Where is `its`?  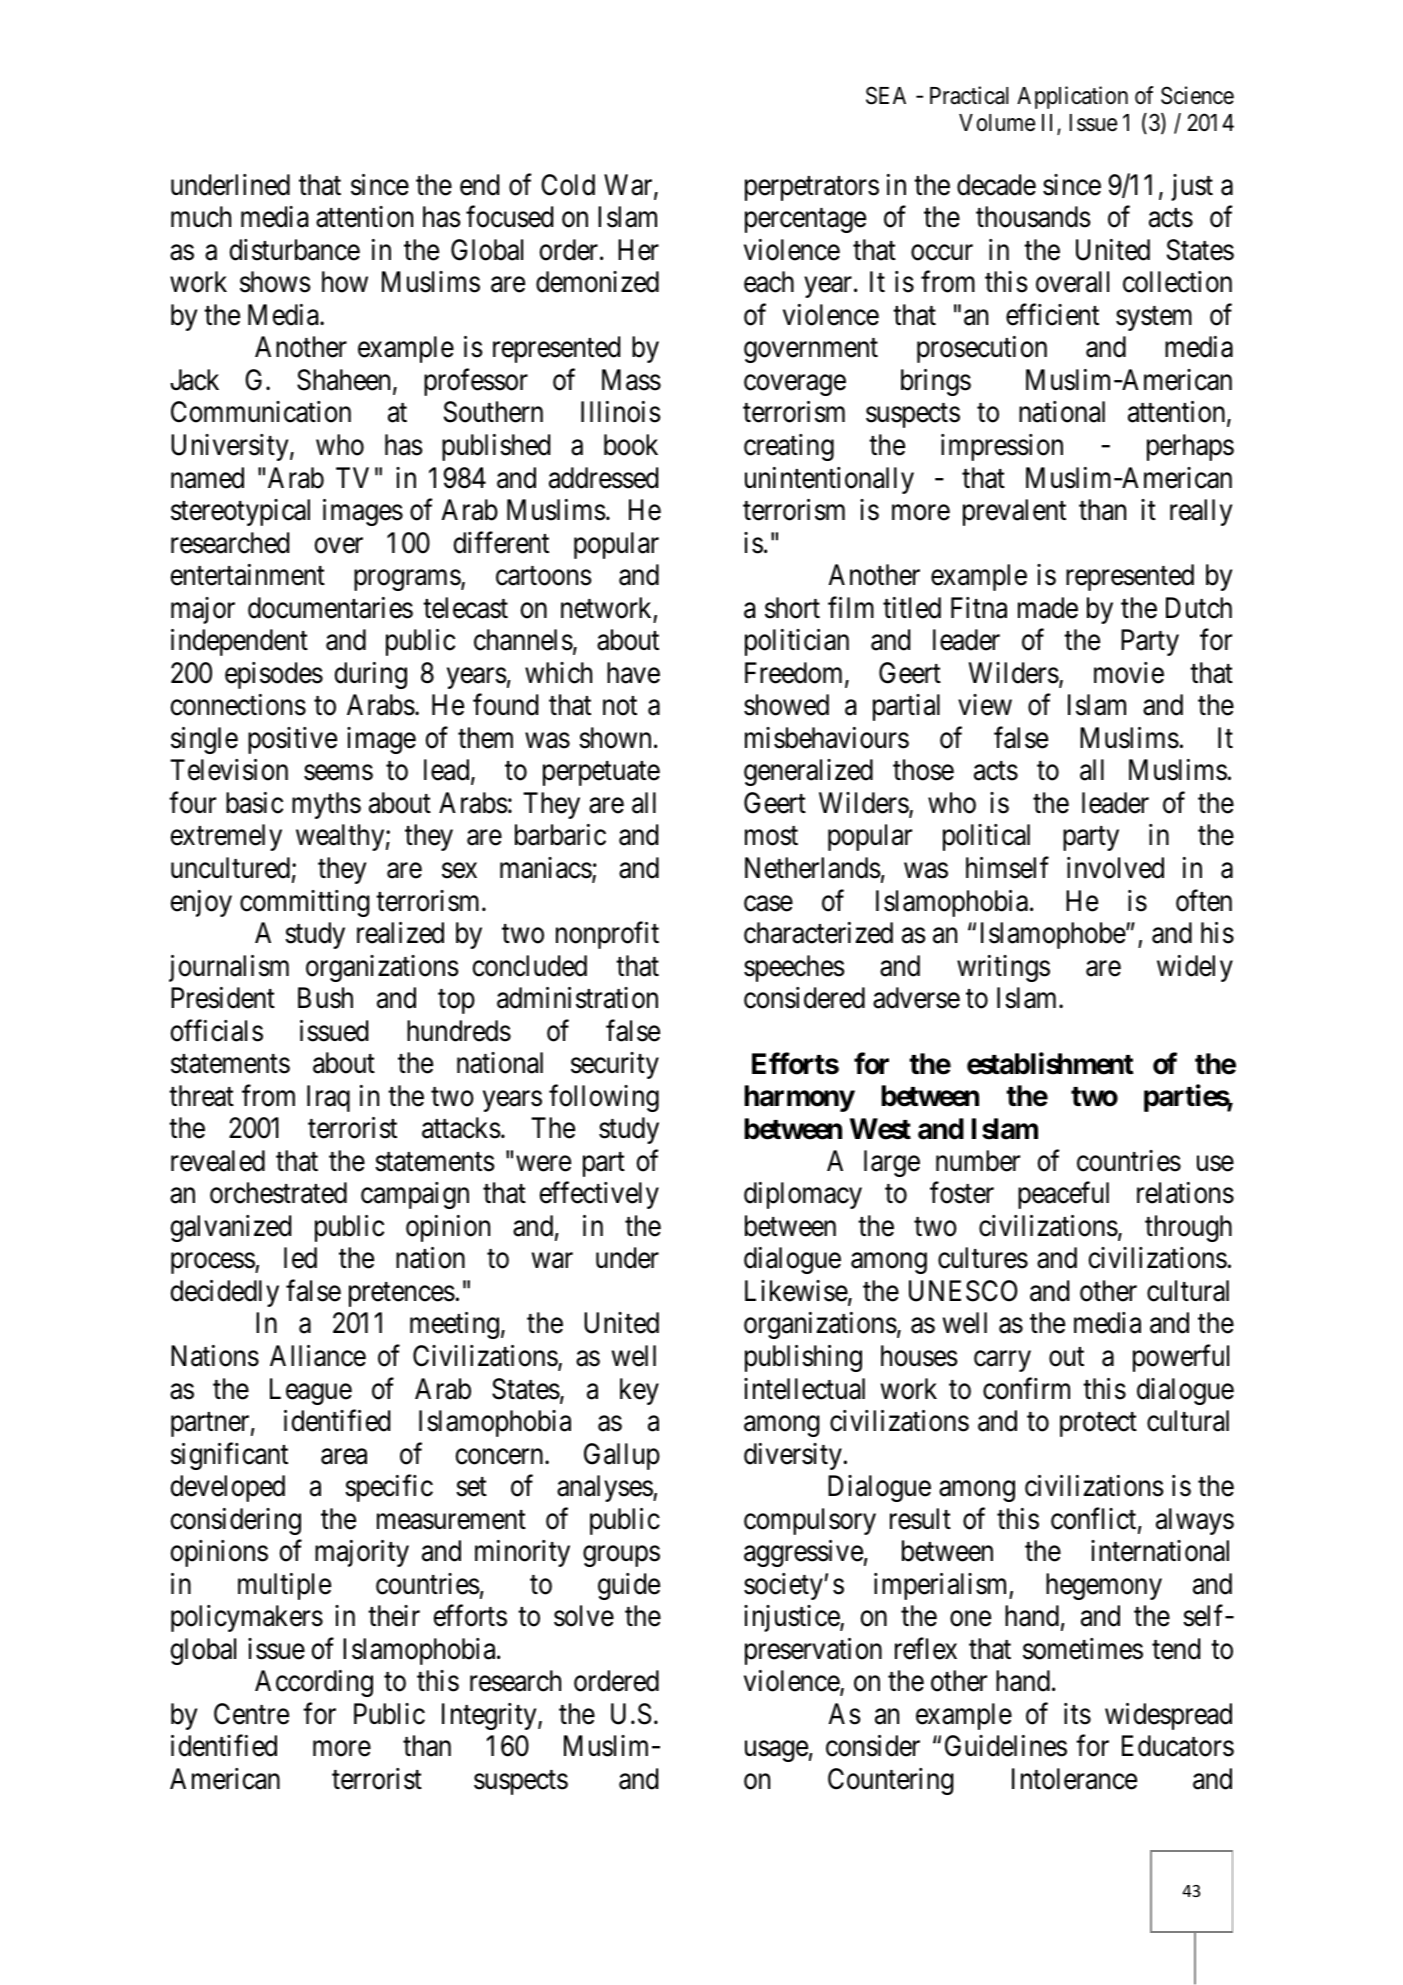
its is located at coordinates (1077, 1714).
